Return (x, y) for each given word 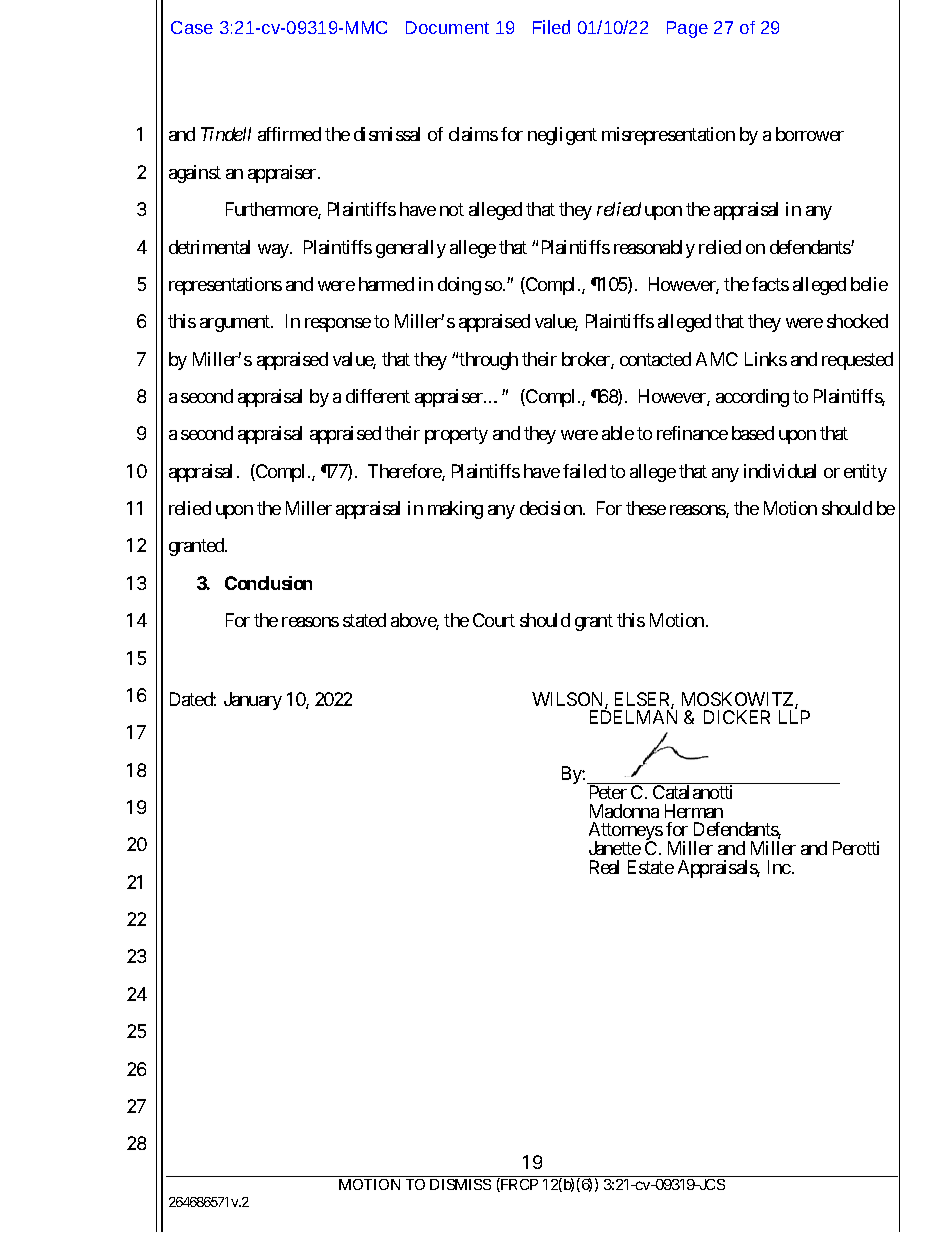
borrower (810, 134)
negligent (562, 136)
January (253, 701)
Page (687, 29)
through (488, 361)
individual (780, 471)
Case (192, 27)
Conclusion (268, 583)
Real (604, 867)
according (752, 398)
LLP (794, 717)
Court (494, 620)
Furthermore (272, 210)
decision (552, 508)
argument (236, 324)
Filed (551, 27)
